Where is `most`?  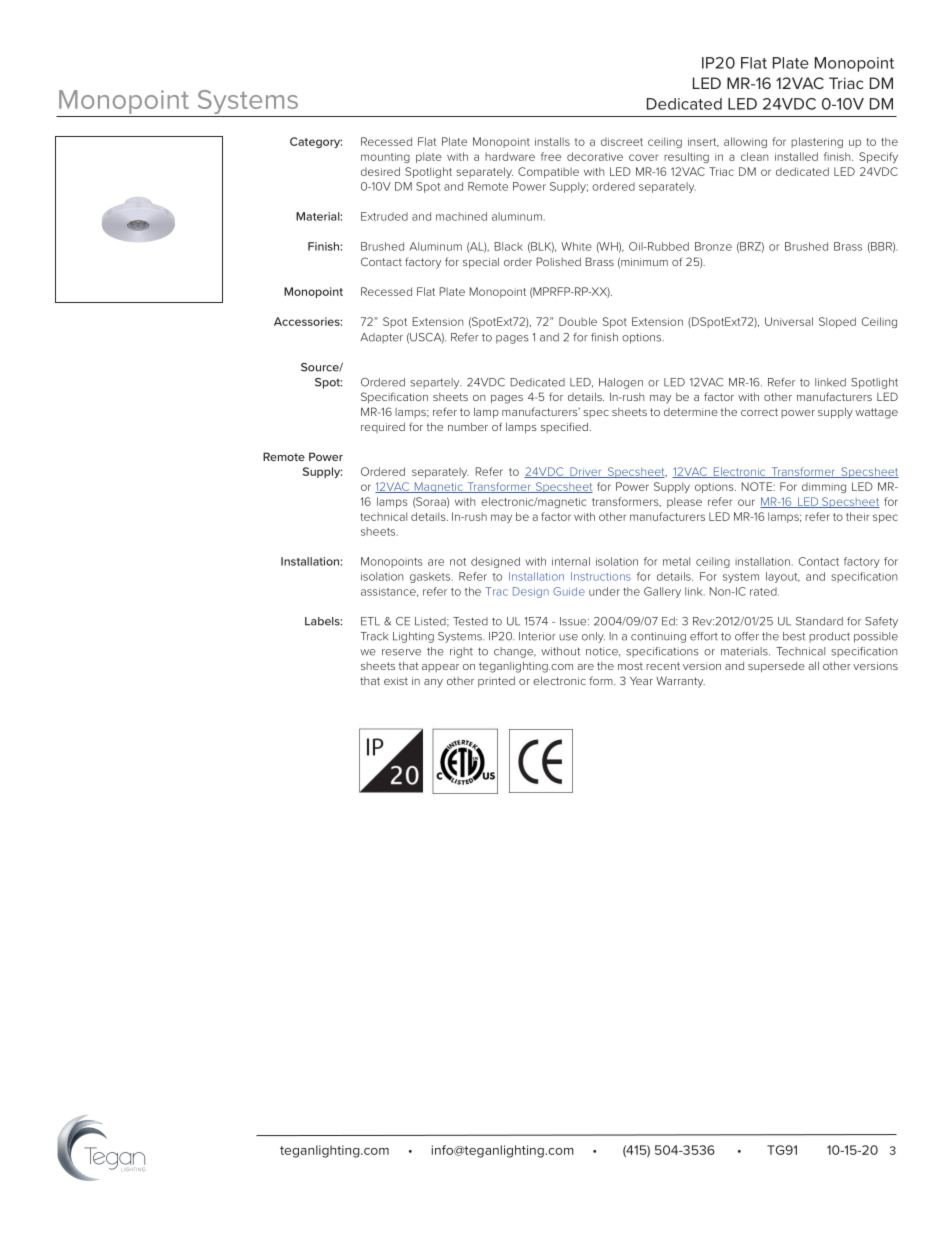 most is located at coordinates (630, 666).
